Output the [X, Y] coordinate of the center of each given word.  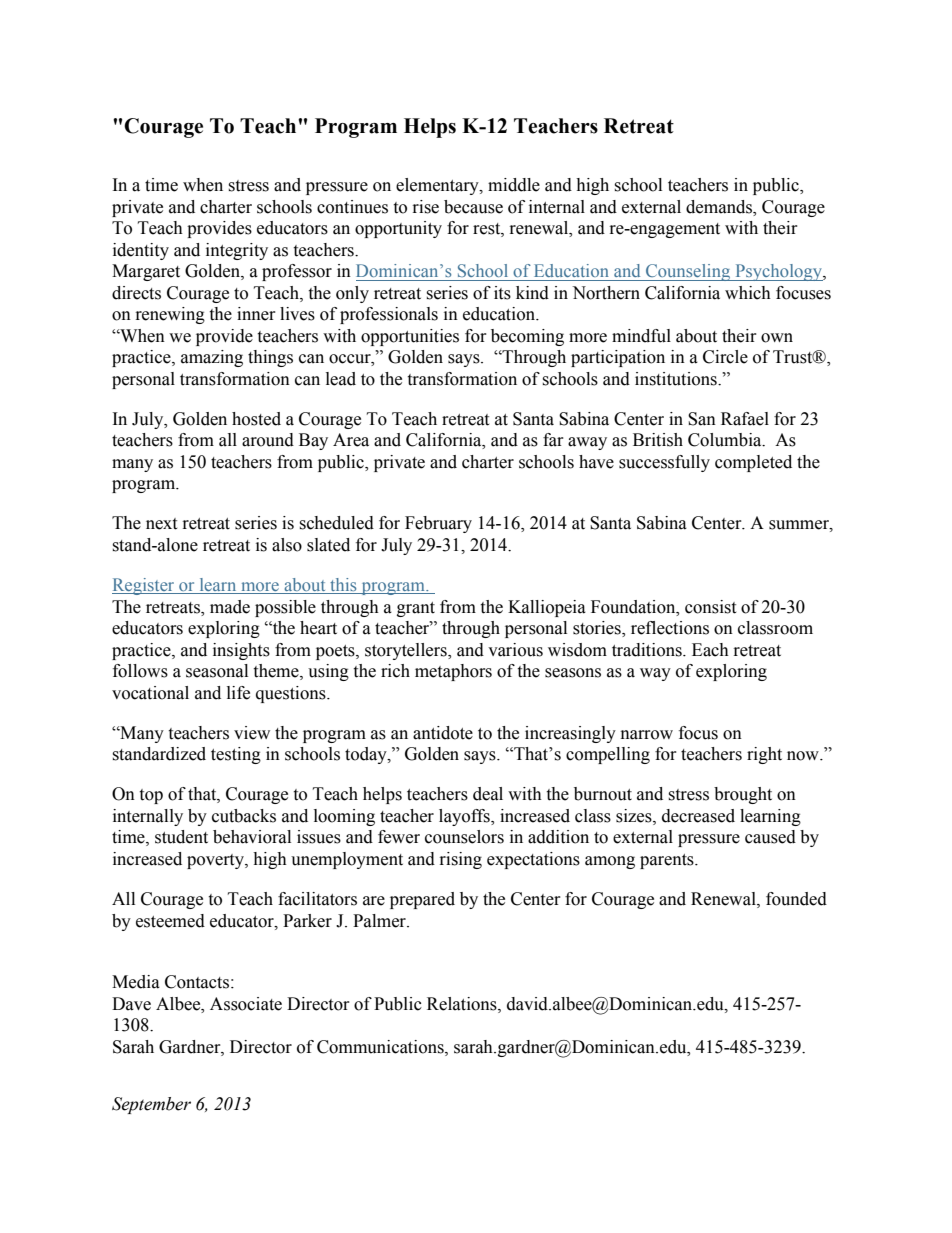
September [151, 1105]
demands [720, 208]
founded [796, 899]
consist [710, 607]
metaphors [453, 672]
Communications [381, 1047]
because [473, 207]
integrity [237, 251]
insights [241, 651]
